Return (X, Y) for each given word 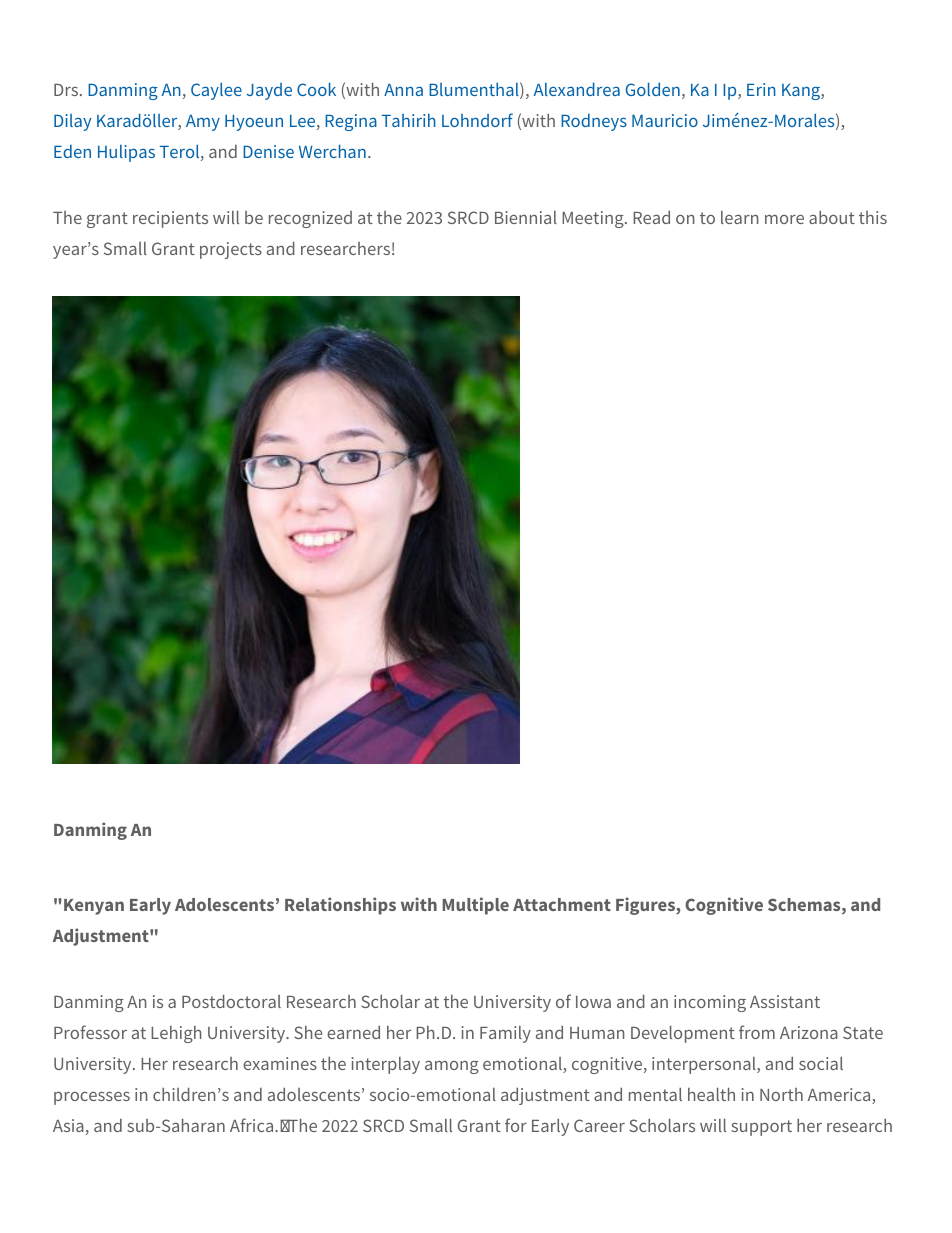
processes (92, 1098)
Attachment (562, 904)
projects (231, 250)
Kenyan (94, 907)
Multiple (475, 906)
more (784, 219)
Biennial (526, 217)
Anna (403, 90)
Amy (203, 123)
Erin (761, 89)
